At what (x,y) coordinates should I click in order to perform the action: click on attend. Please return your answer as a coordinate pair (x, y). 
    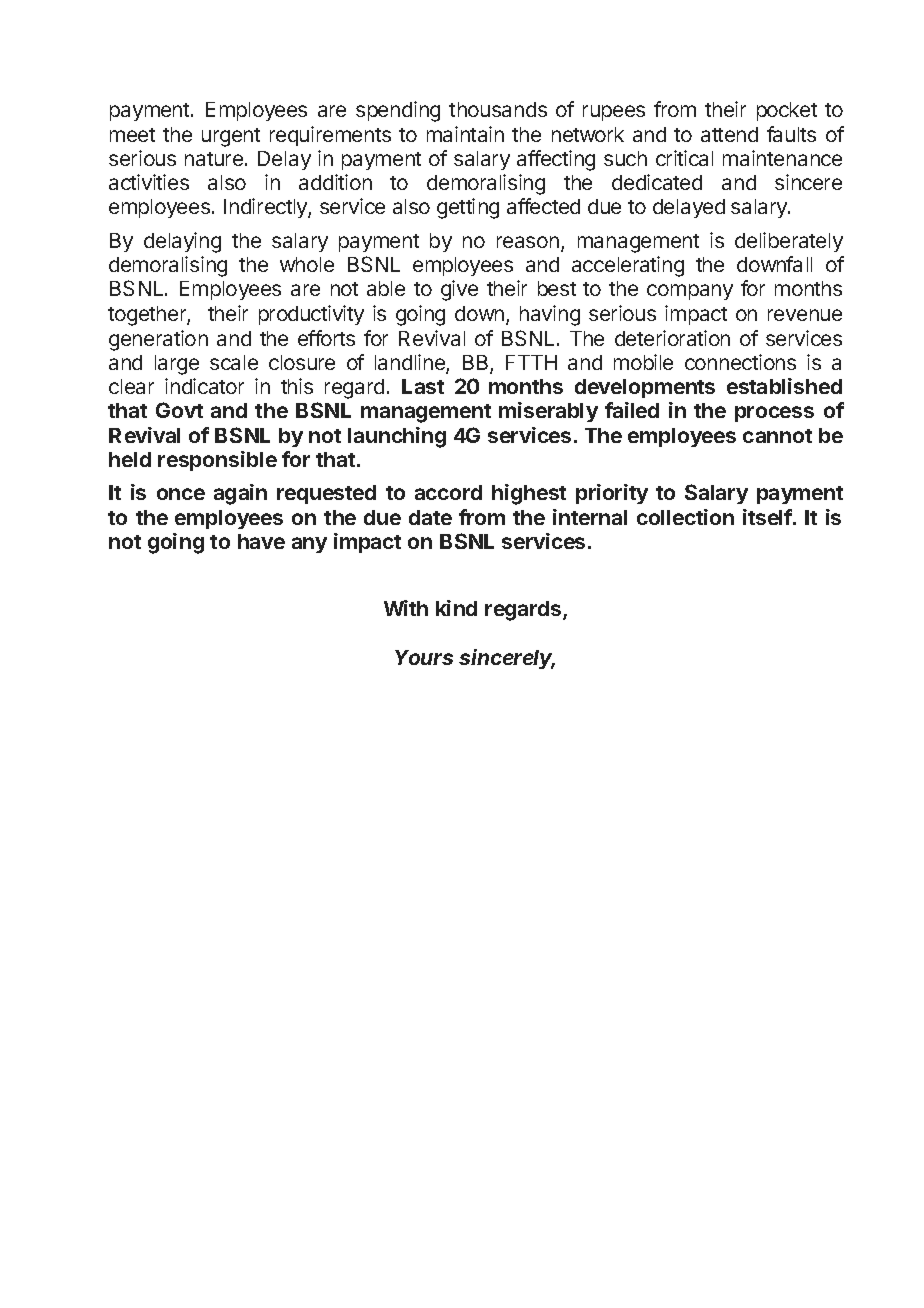
    Looking at the image, I should click on (729, 134).
